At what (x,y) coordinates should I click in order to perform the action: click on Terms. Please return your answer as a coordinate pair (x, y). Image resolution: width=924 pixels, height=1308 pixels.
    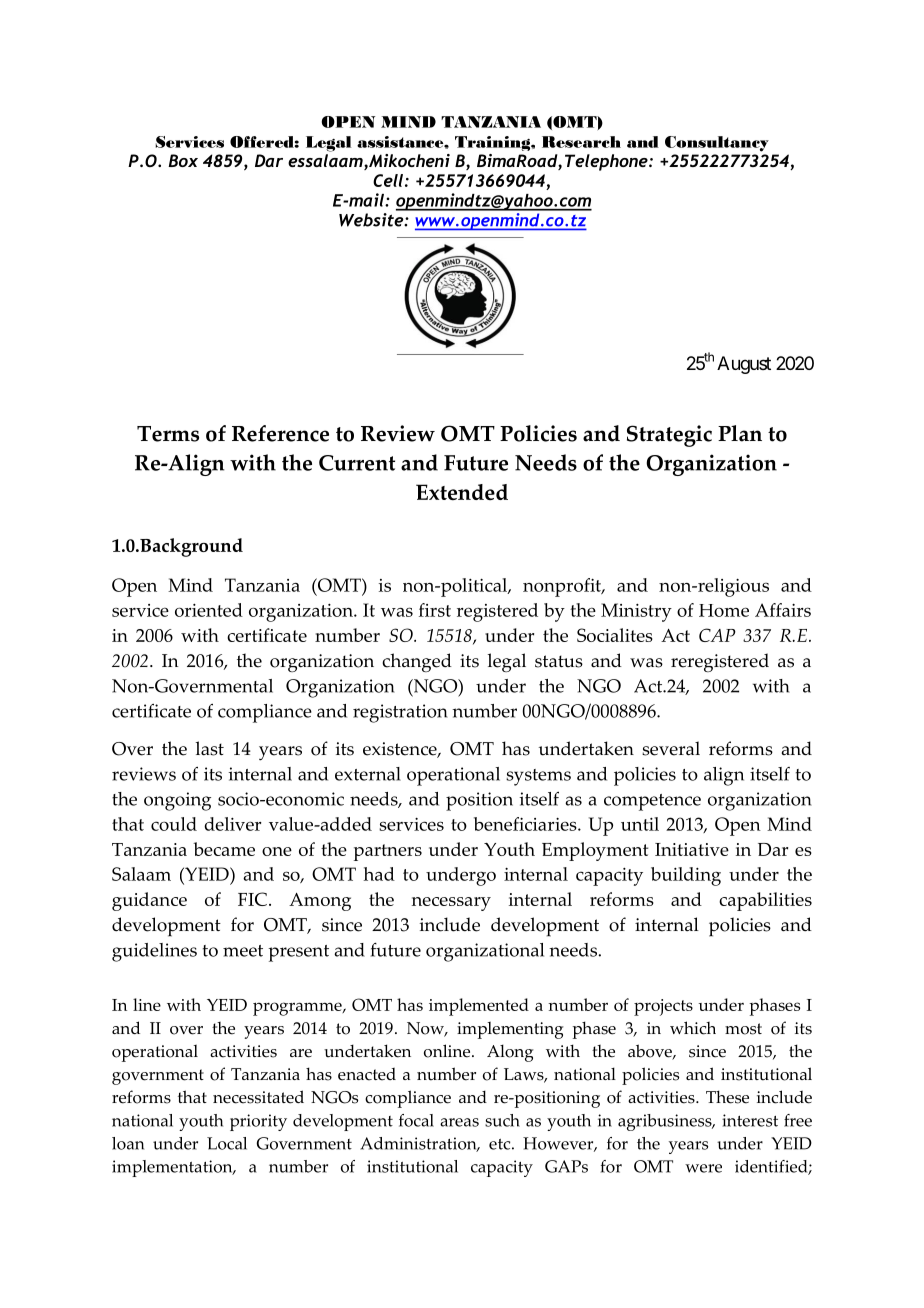
    Looking at the image, I should click on (168, 434).
